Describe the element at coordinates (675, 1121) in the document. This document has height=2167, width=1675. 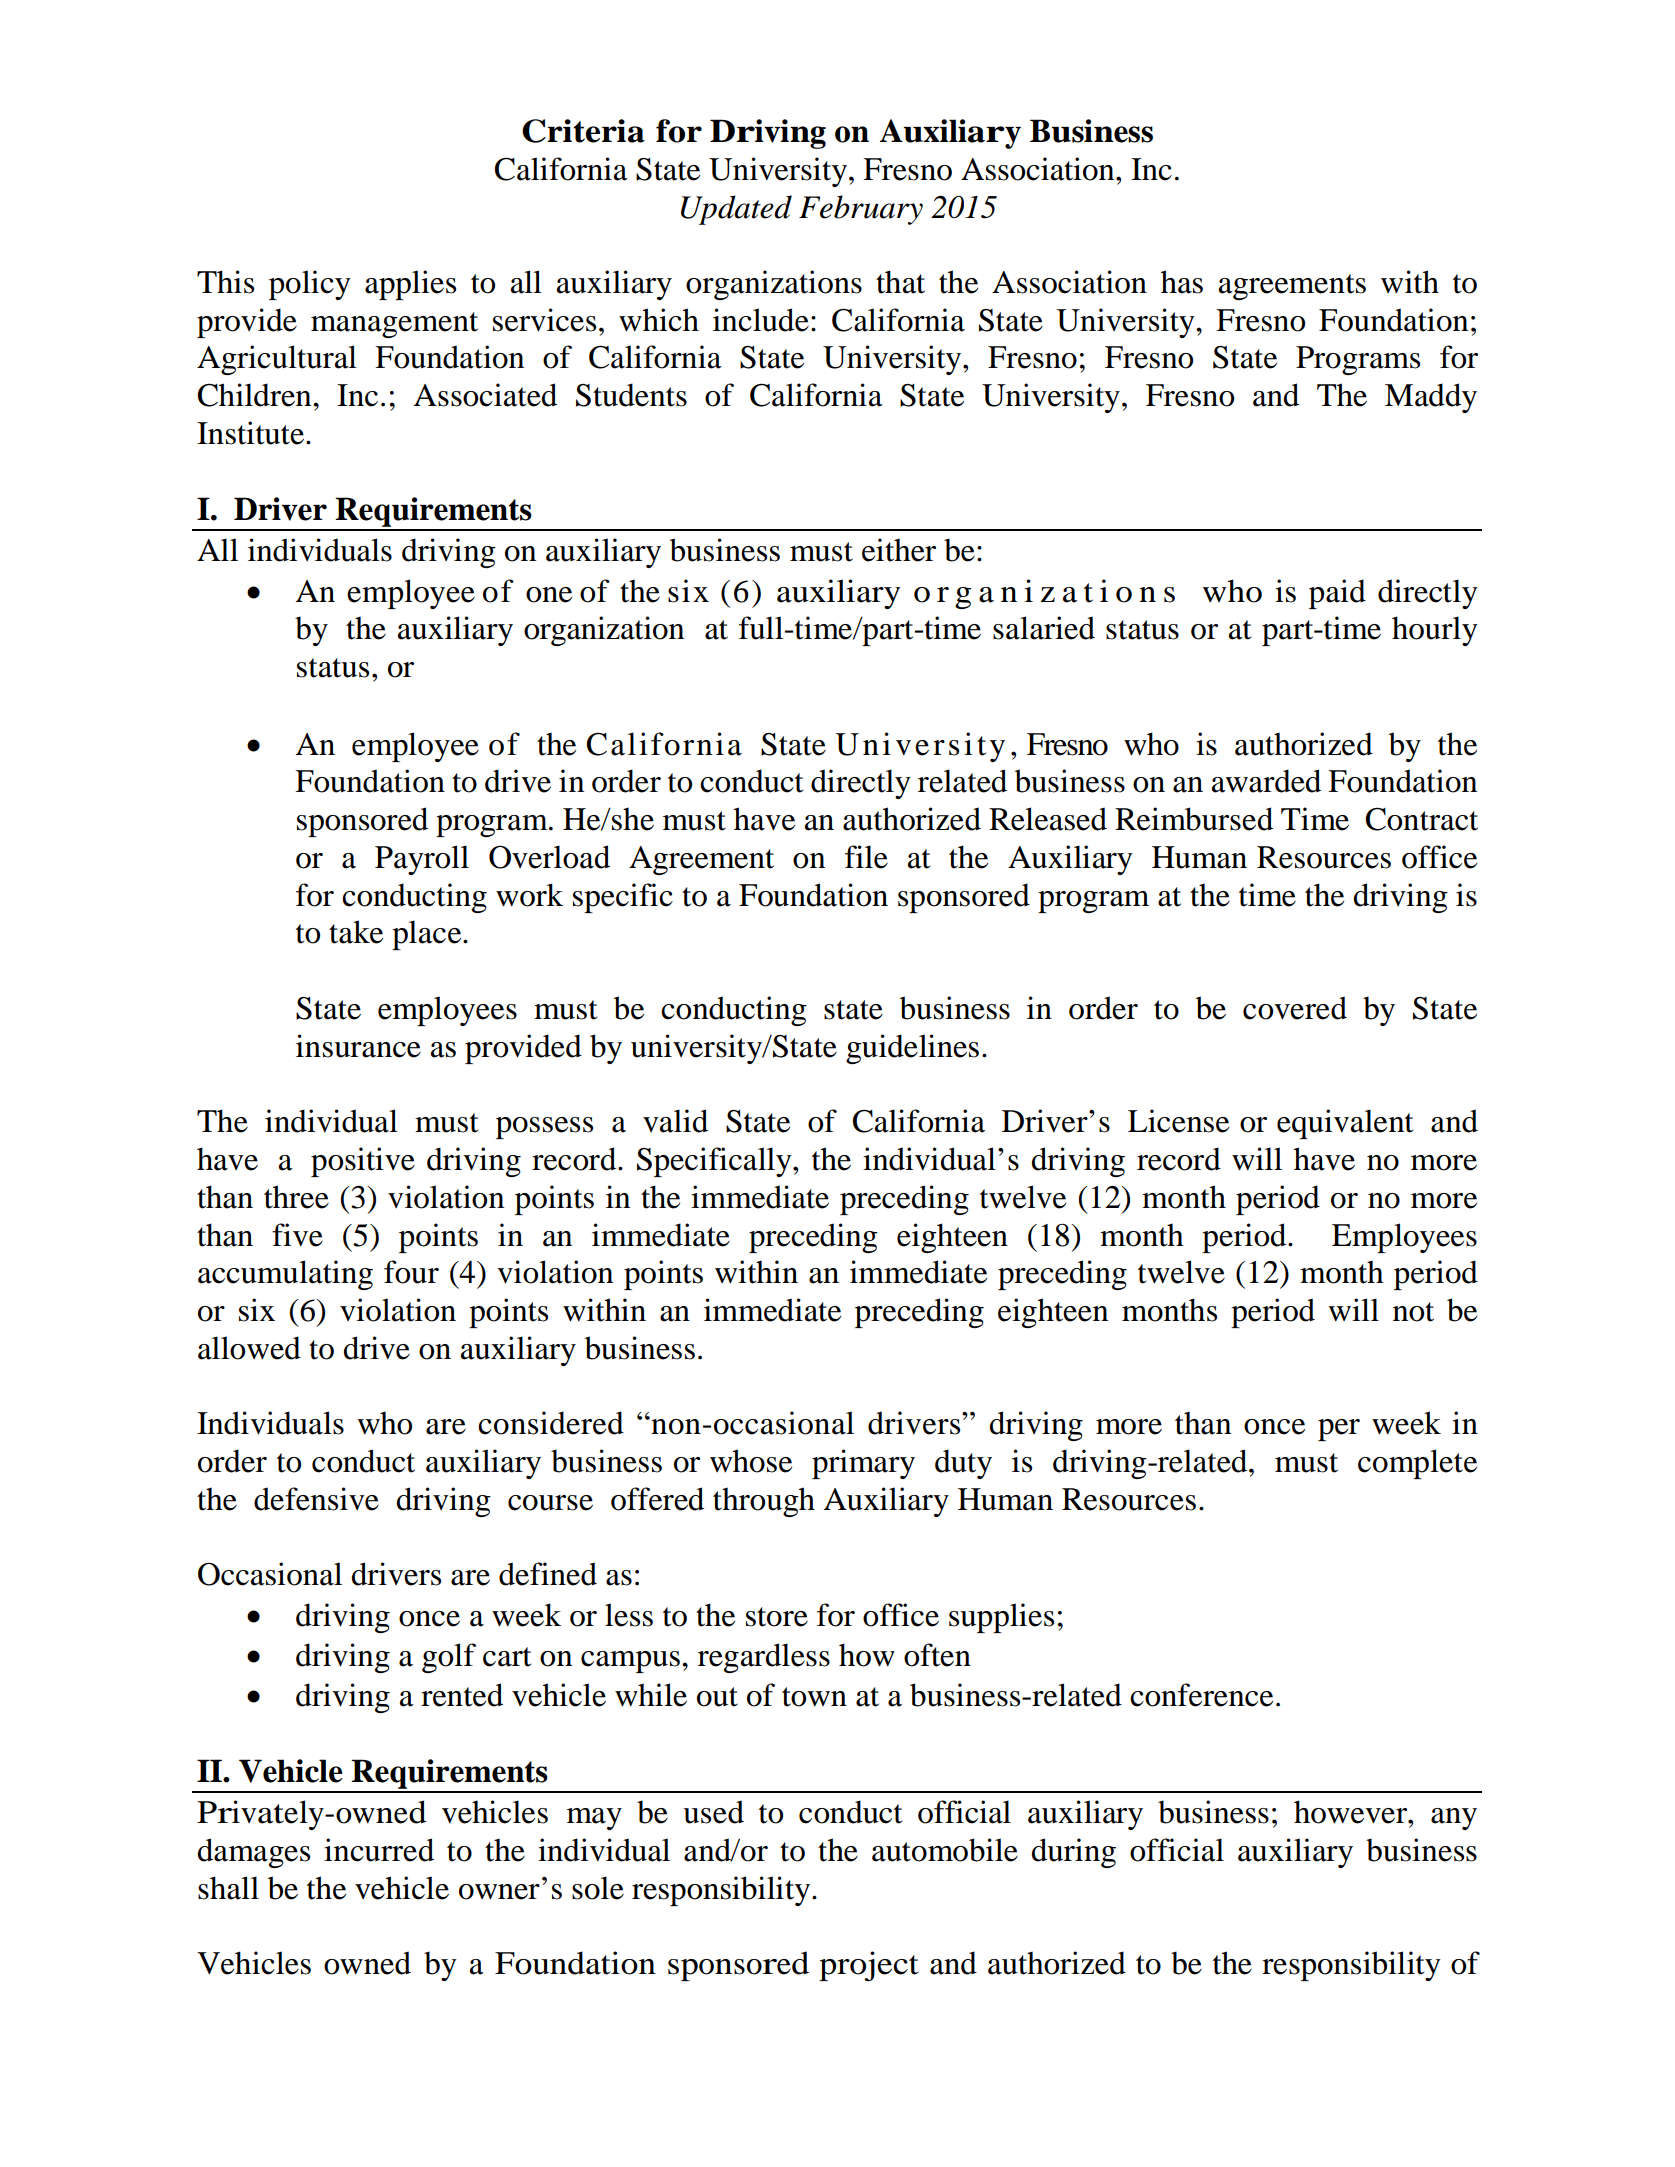
I see `valid` at that location.
